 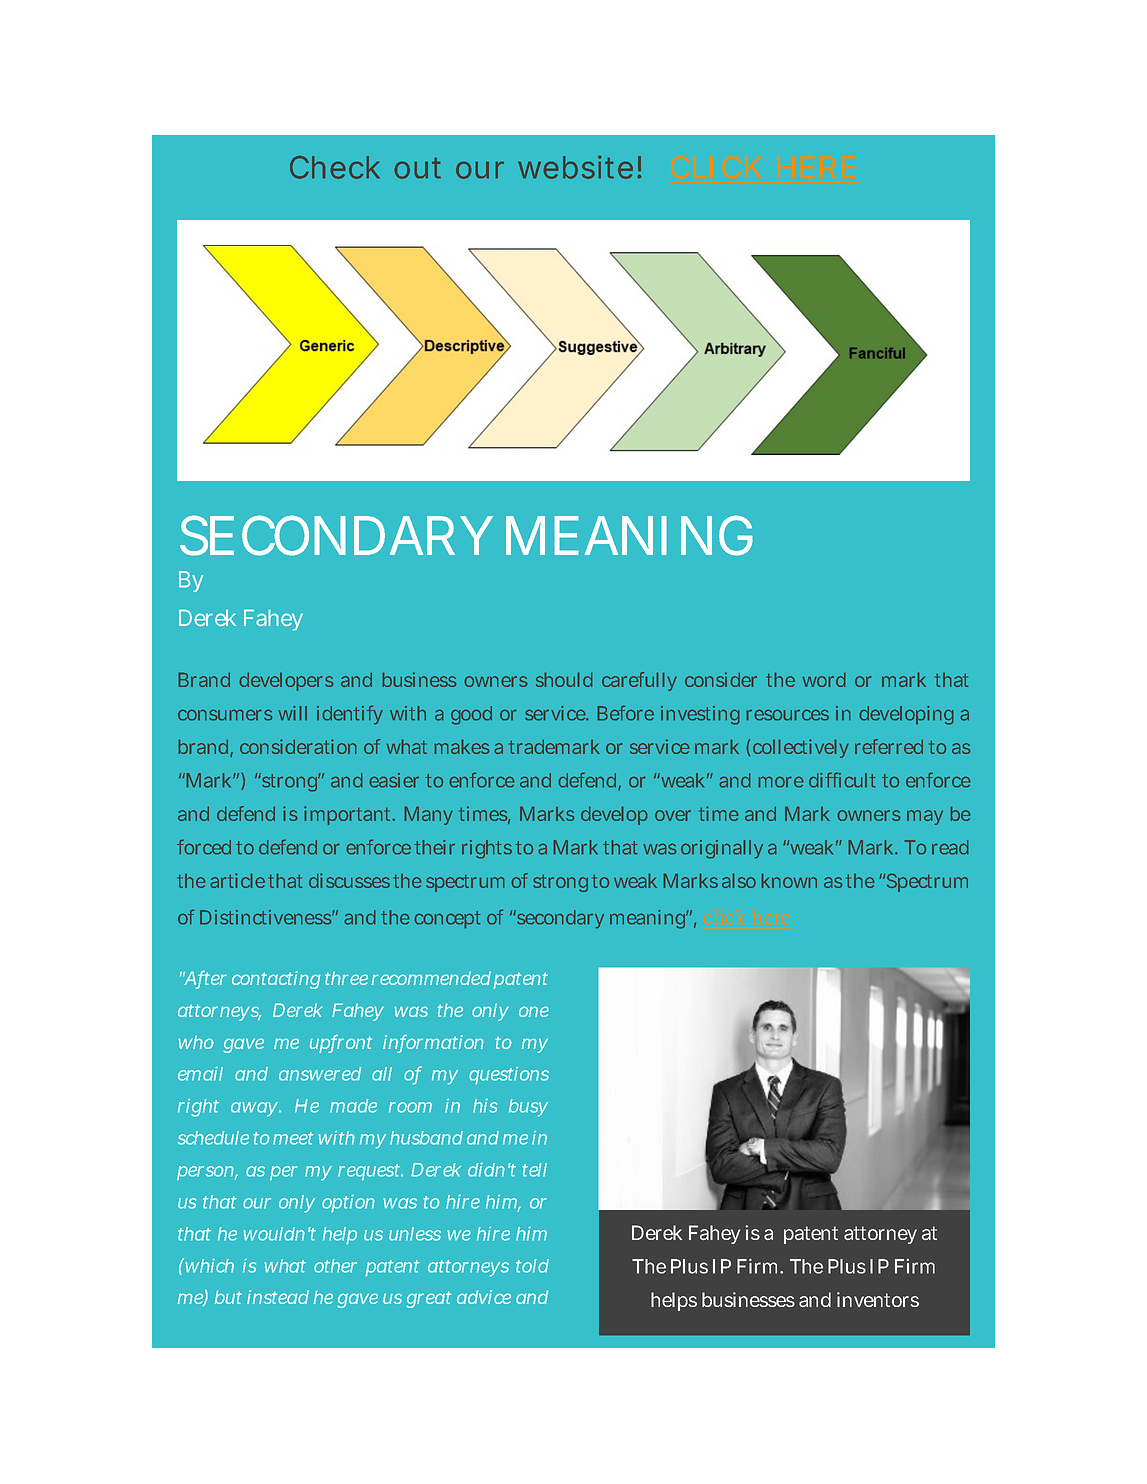 I want to click on website, so click(x=575, y=167).
